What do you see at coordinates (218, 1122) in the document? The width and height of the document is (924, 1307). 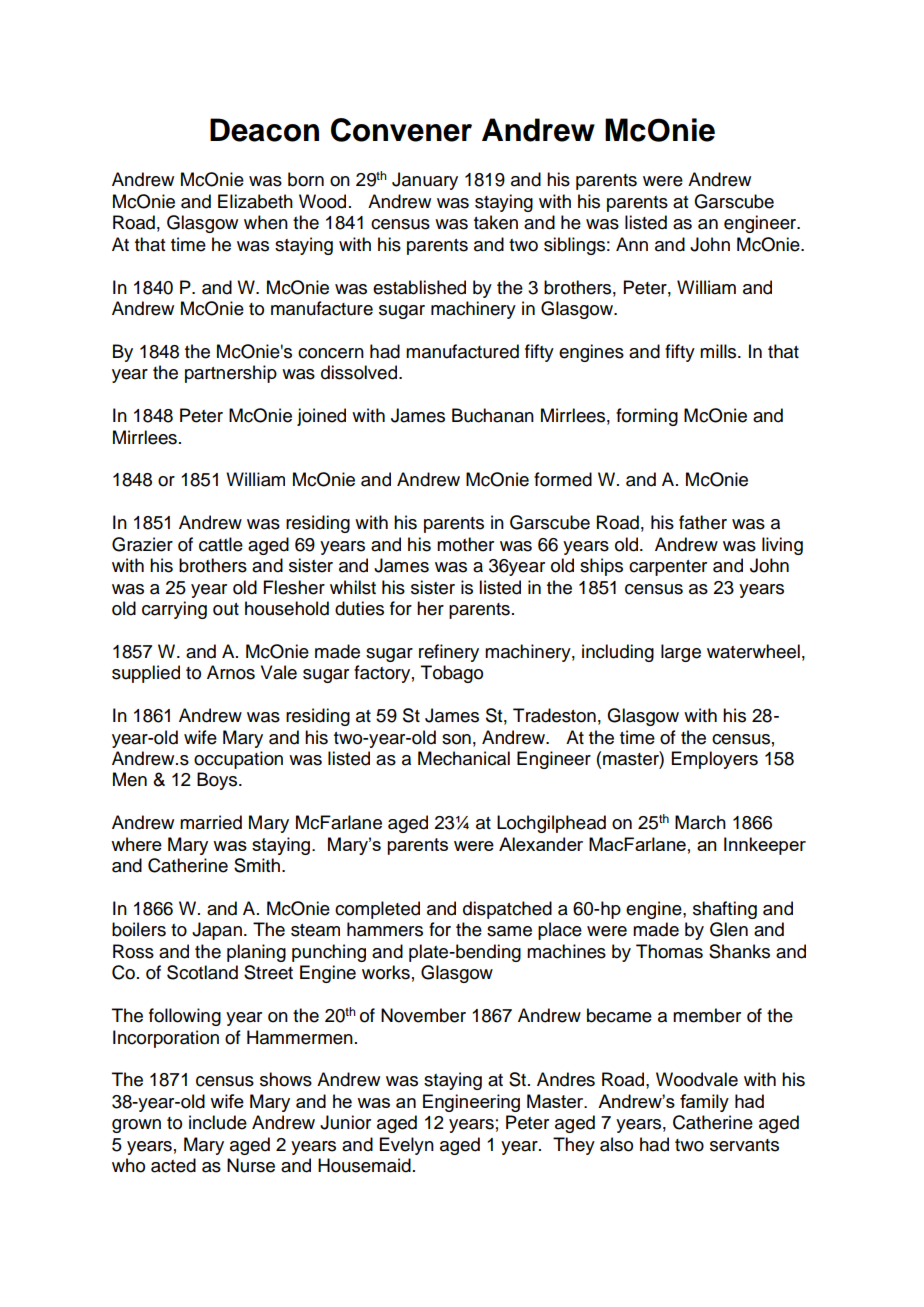 I see `include` at bounding box center [218, 1122].
